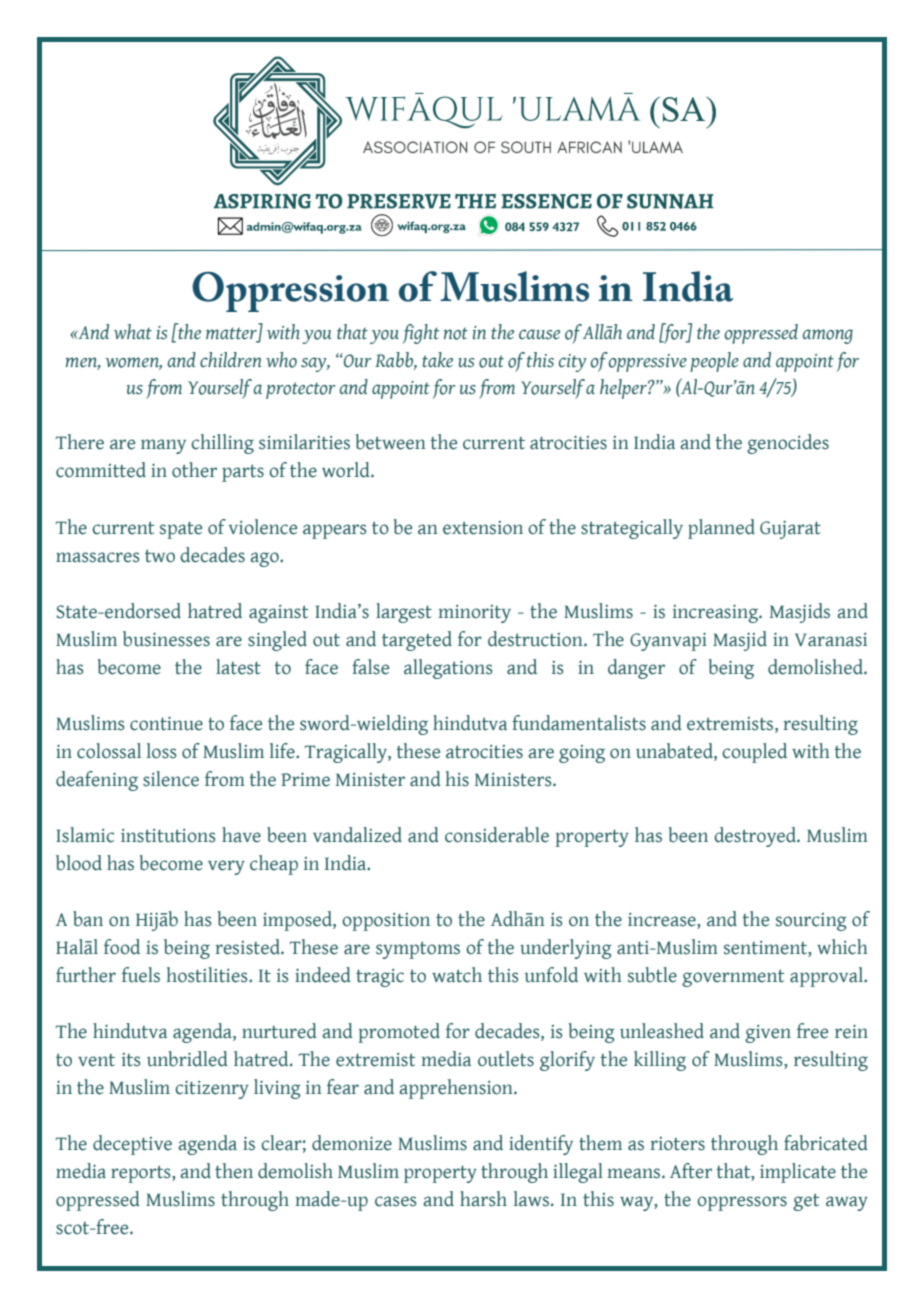 The width and height of the screenshot is (924, 1308). I want to click on sourcing, so click(811, 922).
